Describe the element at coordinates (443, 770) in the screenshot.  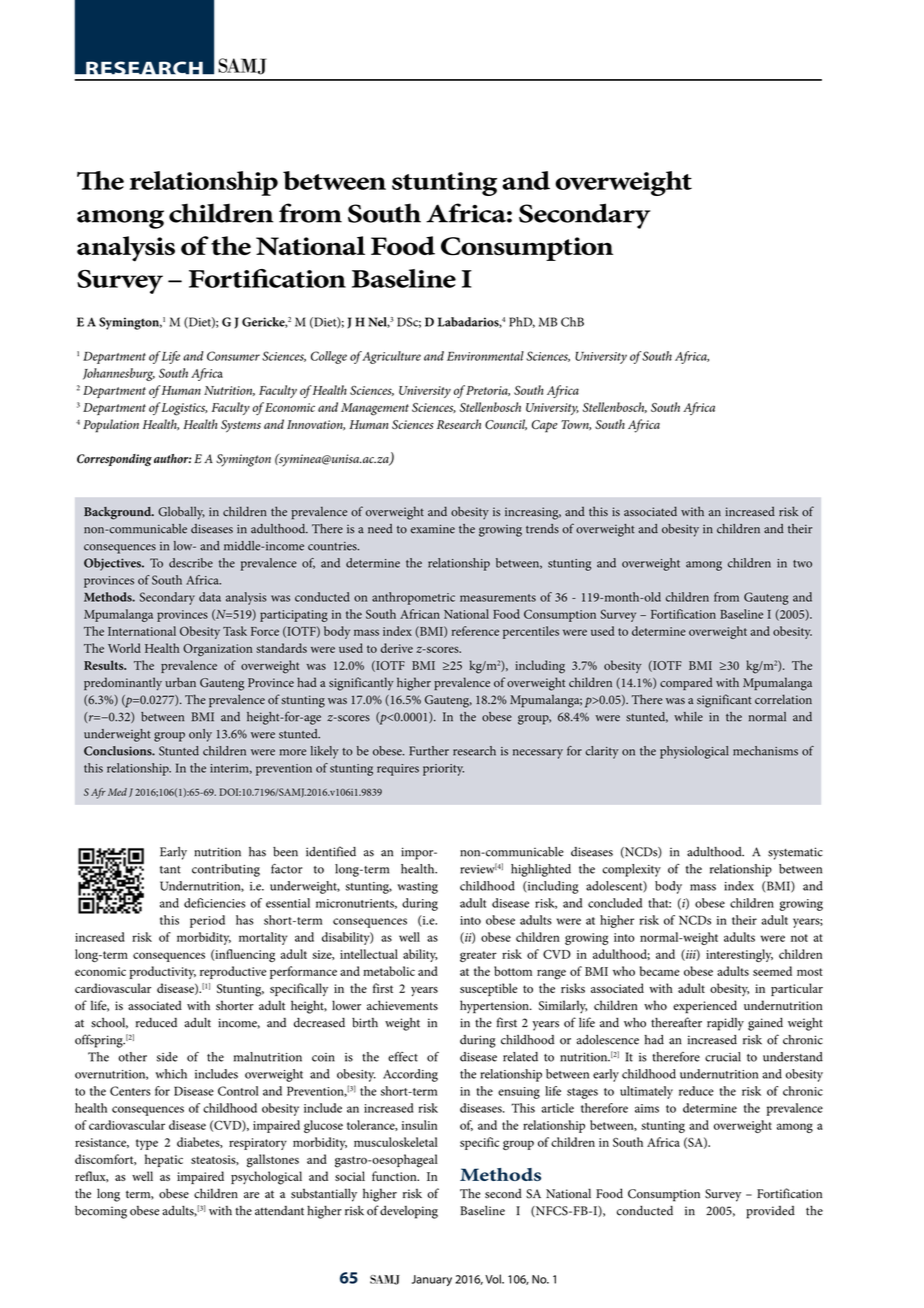
I see `priority` at that location.
